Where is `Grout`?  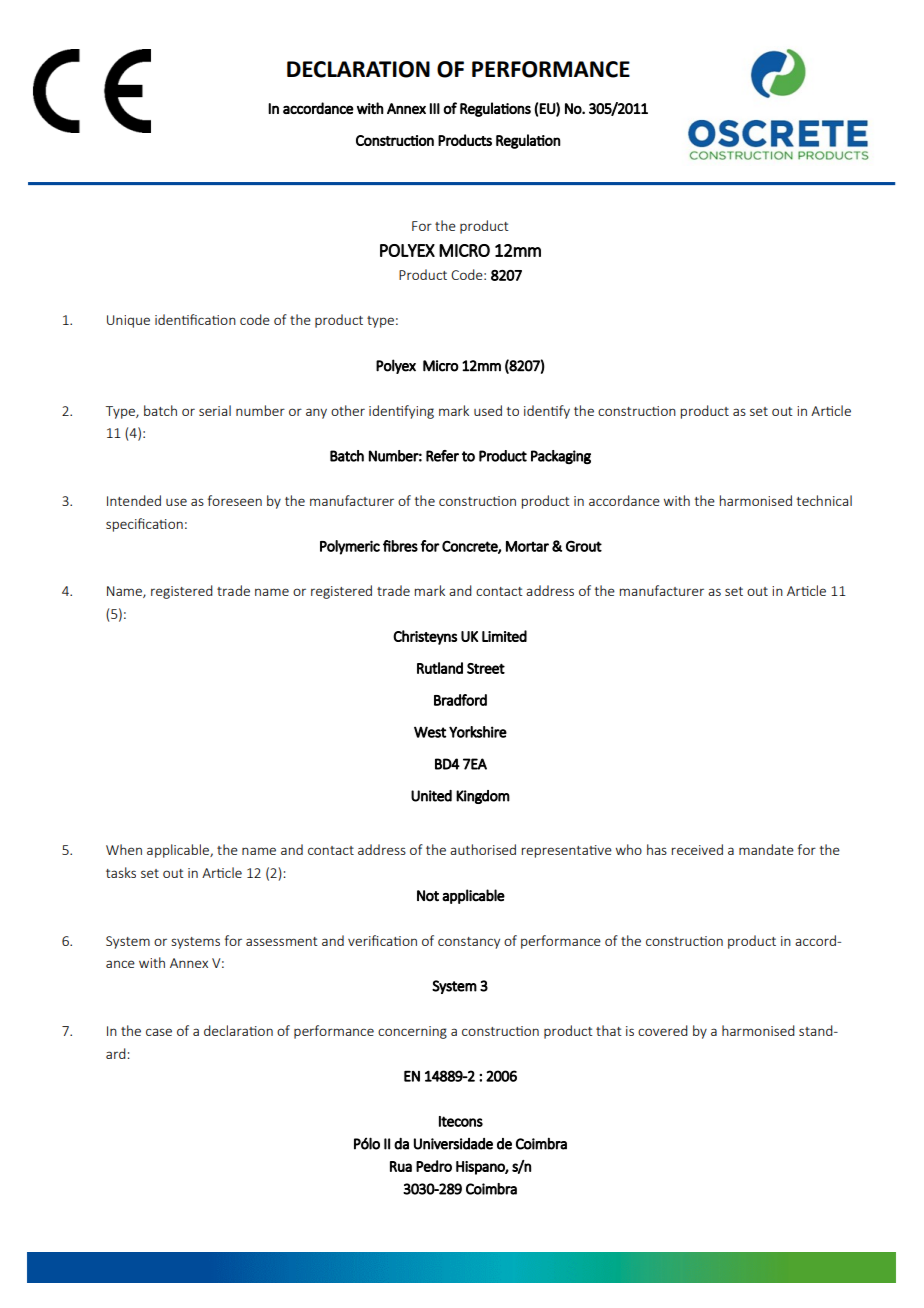 Grout is located at coordinates (584, 546).
